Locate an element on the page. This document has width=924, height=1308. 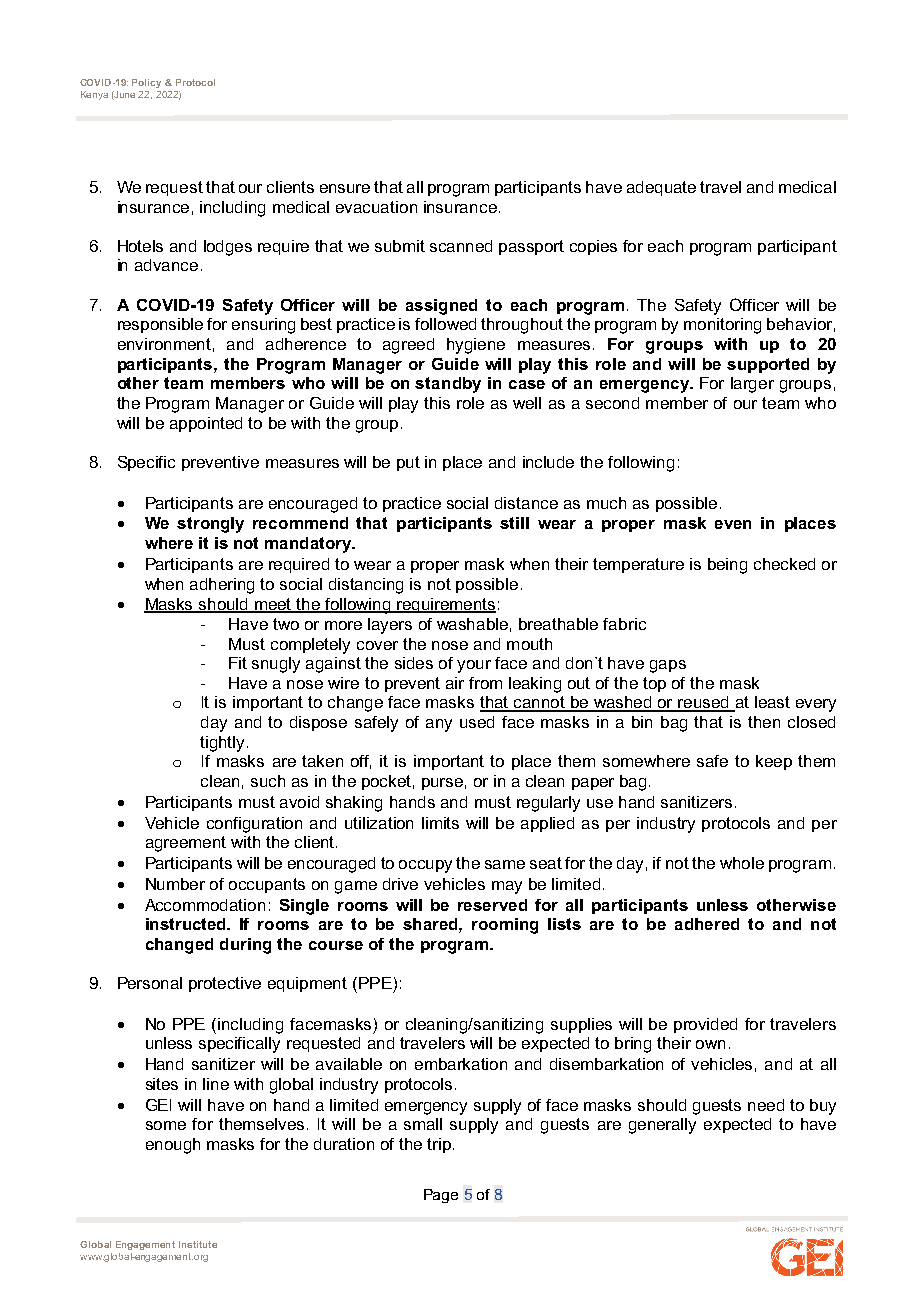
Fit is located at coordinates (238, 663).
